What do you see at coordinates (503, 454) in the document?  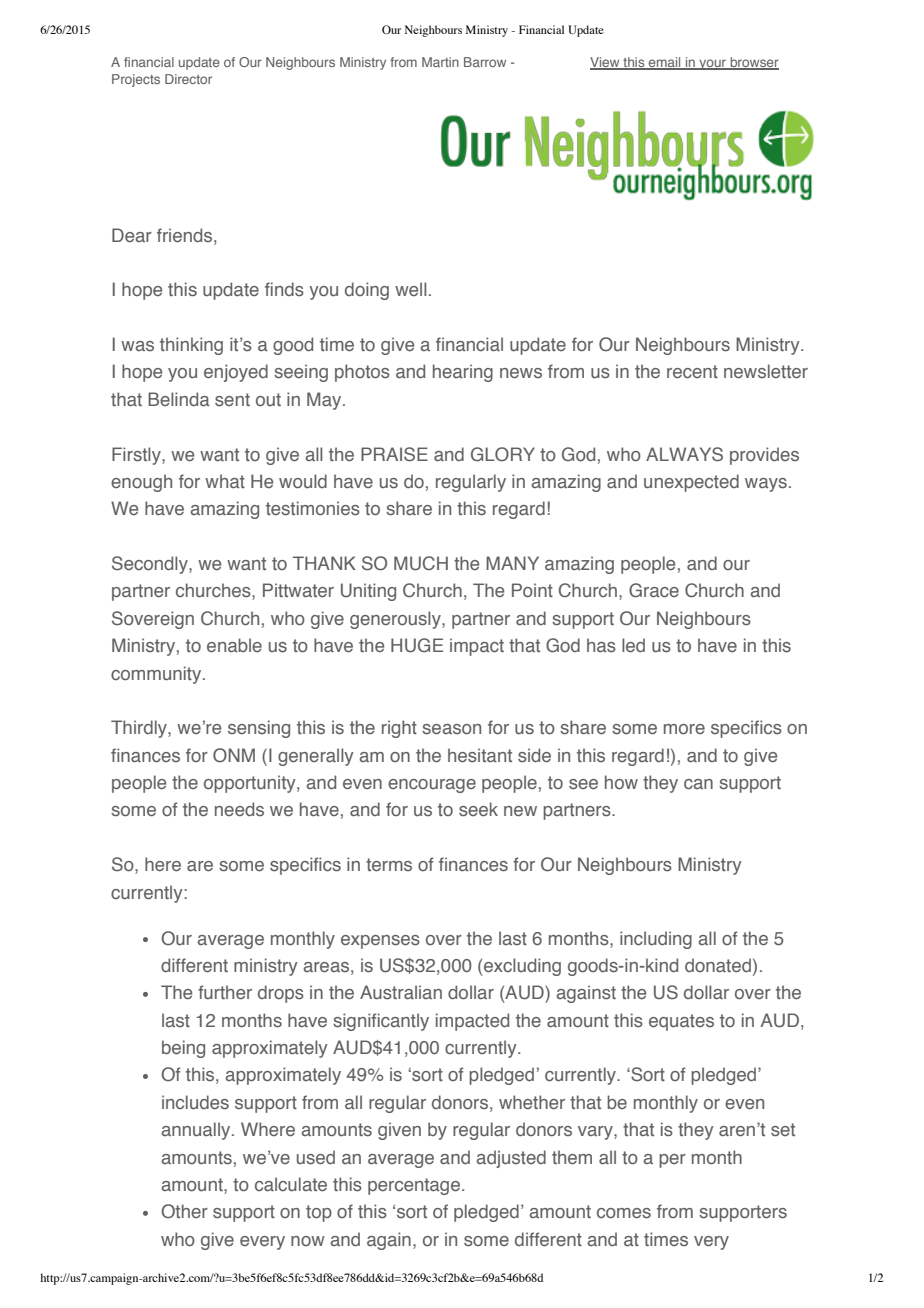 I see `GLORY` at bounding box center [503, 454].
